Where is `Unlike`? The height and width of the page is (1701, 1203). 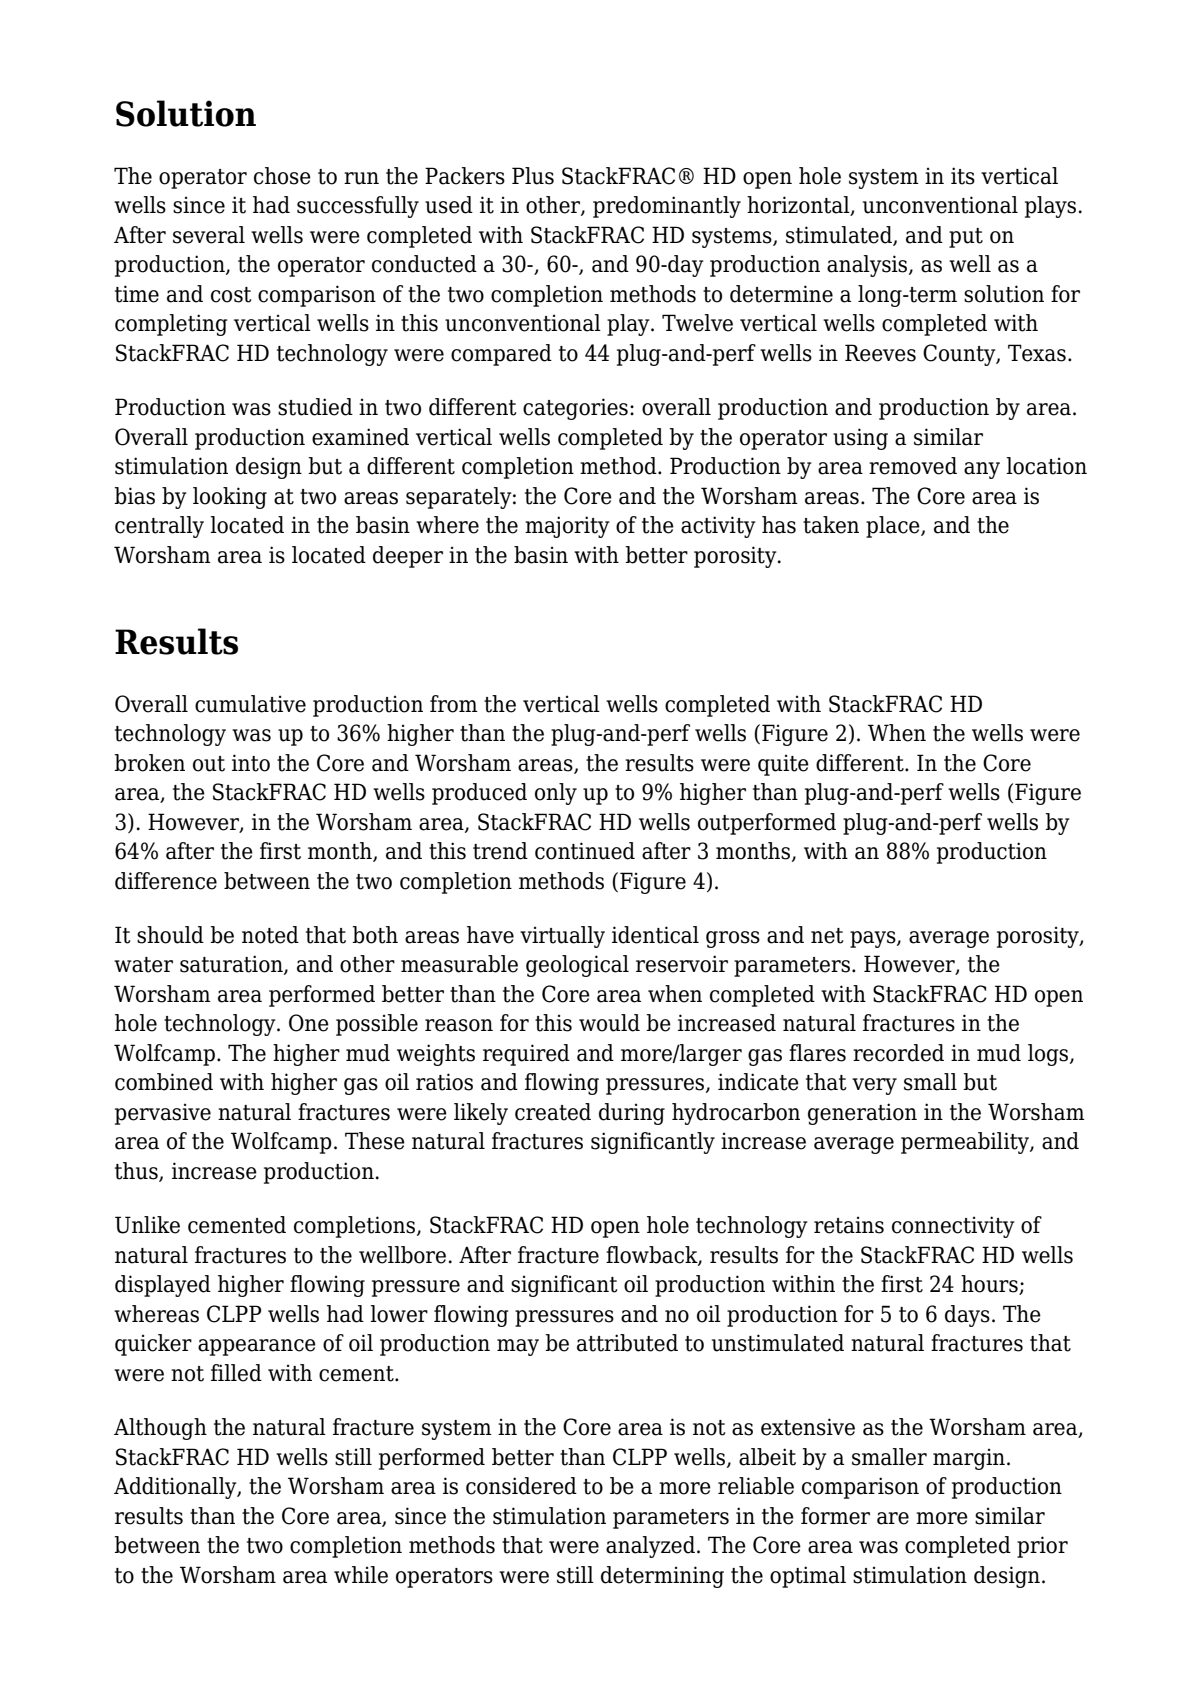
Unlike is located at coordinates (147, 1225).
